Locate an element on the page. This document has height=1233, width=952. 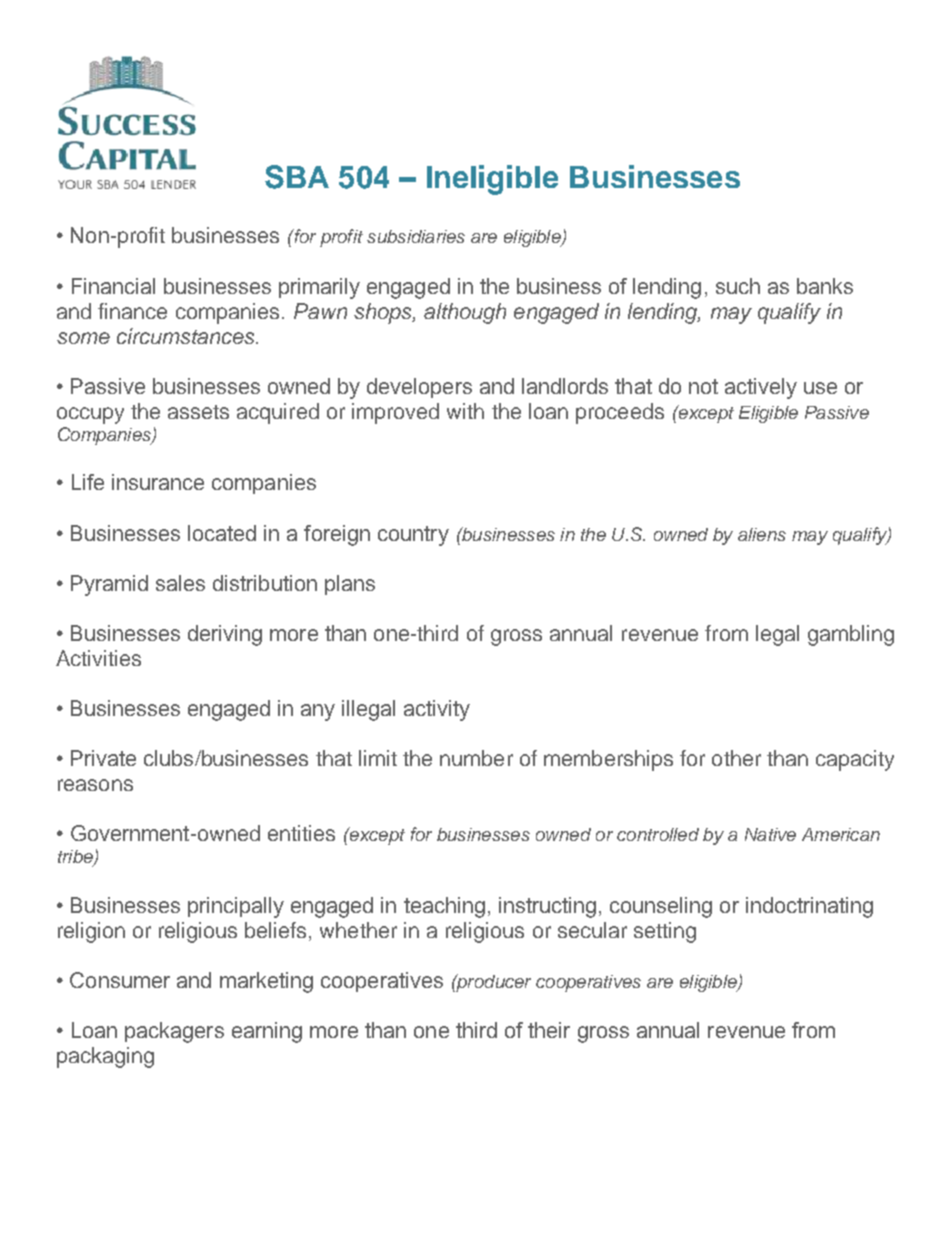
their is located at coordinates (549, 1030).
